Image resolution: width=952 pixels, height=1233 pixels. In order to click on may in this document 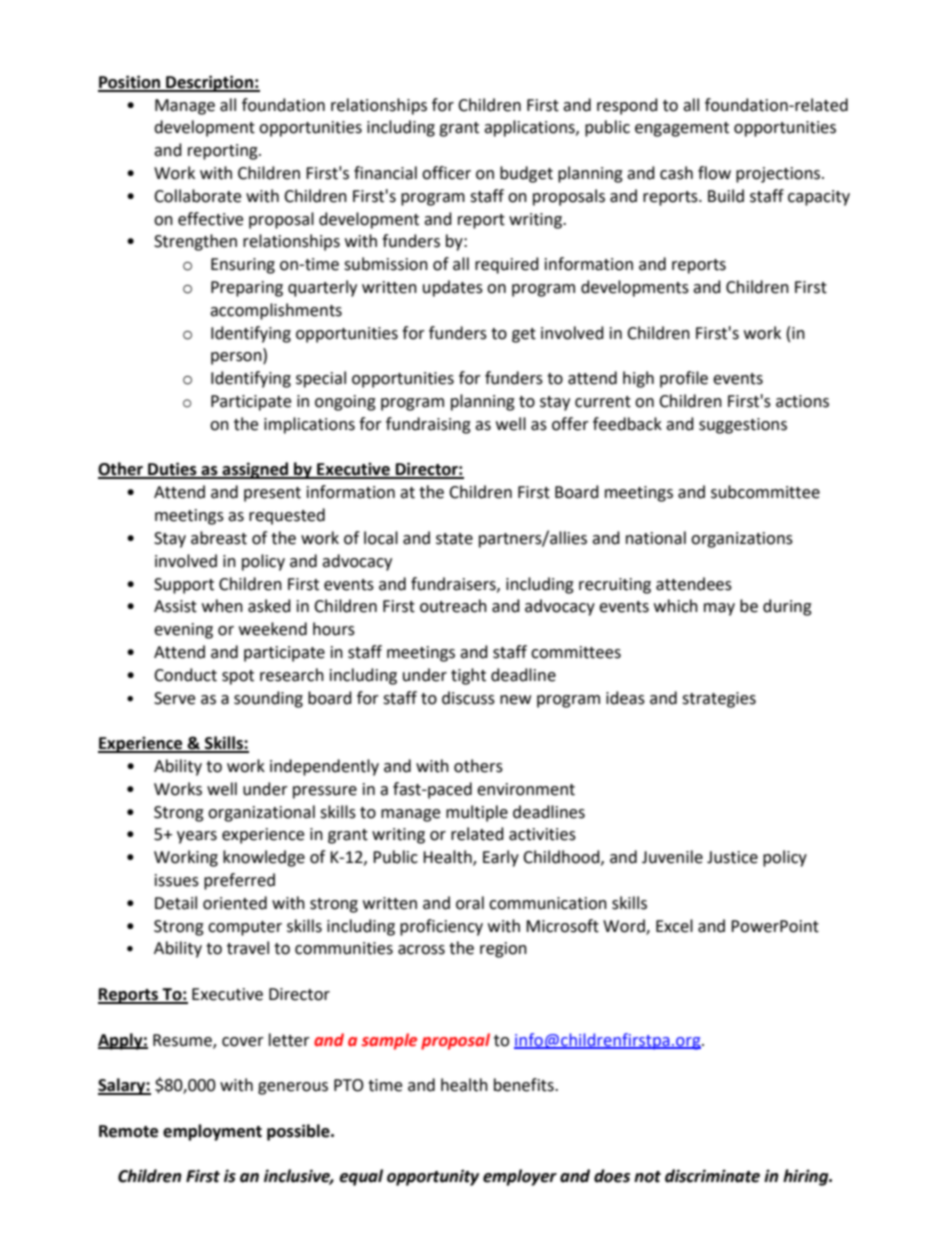, I will do `click(719, 609)`.
